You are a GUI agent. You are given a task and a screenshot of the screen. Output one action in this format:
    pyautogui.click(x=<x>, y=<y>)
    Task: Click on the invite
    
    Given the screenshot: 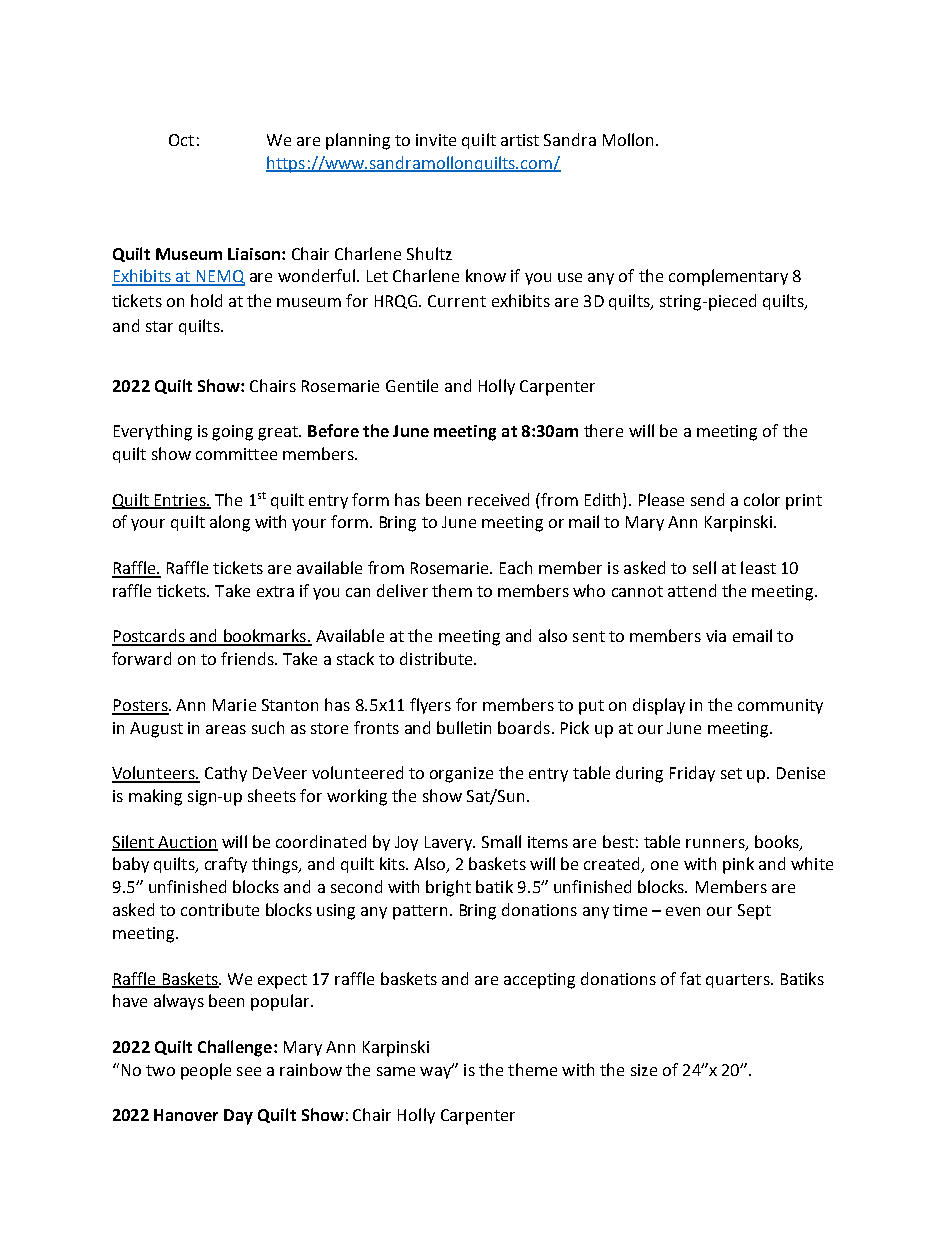 What is the action you would take?
    pyautogui.click(x=436, y=140)
